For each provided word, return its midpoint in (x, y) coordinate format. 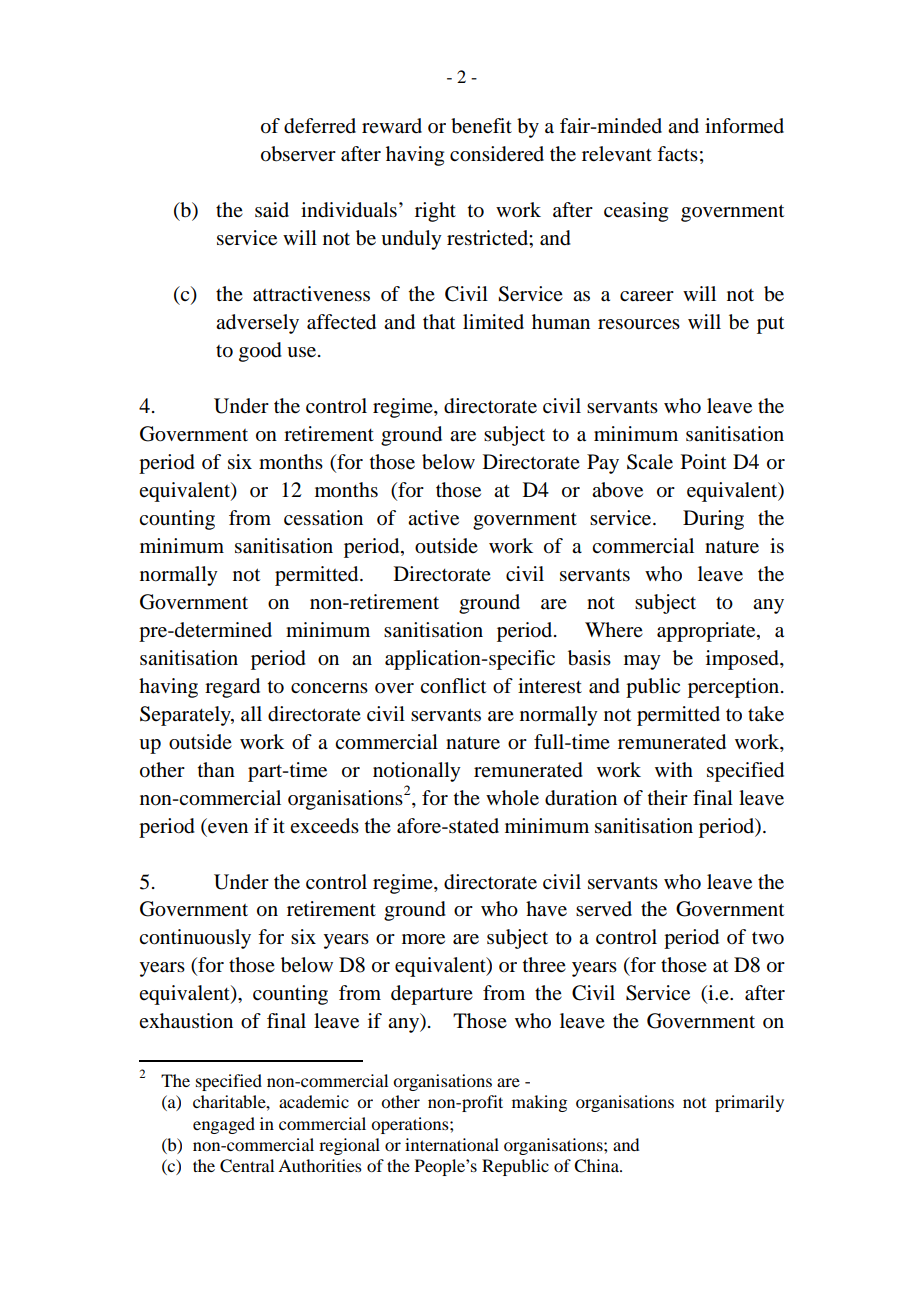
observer (298, 154)
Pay (603, 464)
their (668, 797)
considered (497, 154)
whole (512, 798)
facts (677, 154)
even (228, 828)
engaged (224, 1125)
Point (703, 462)
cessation (323, 518)
